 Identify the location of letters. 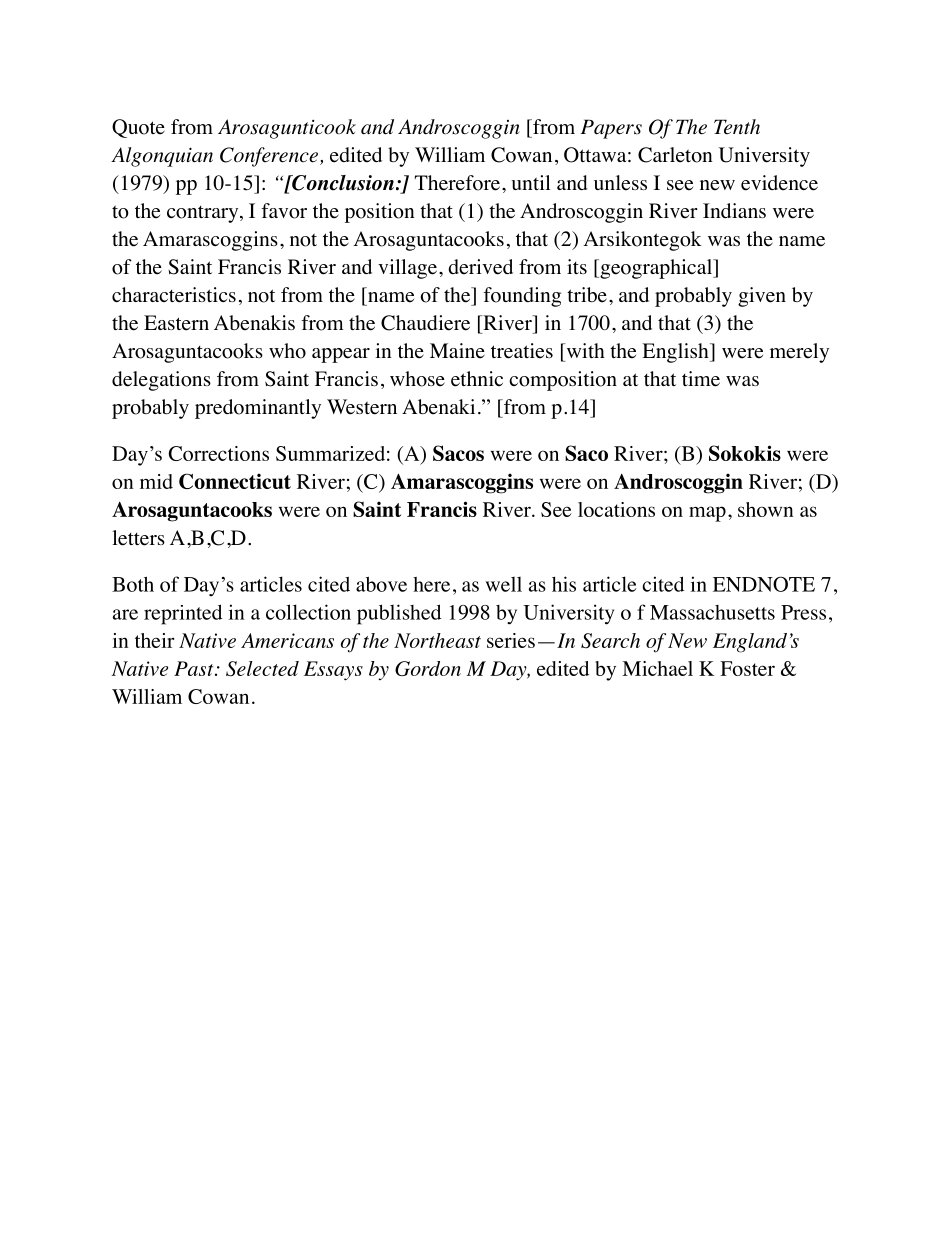
(138, 538).
